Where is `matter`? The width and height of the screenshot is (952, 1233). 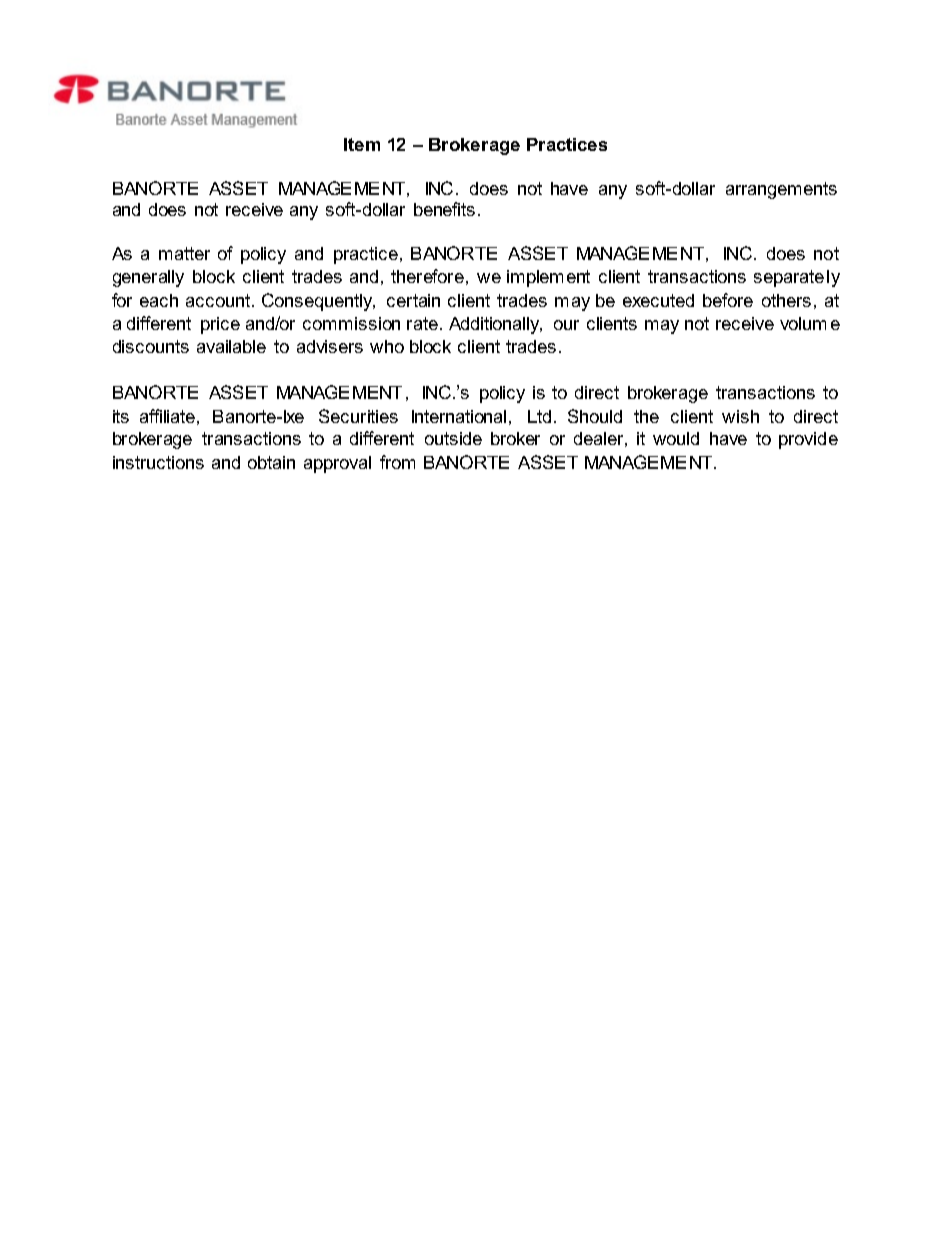 matter is located at coordinates (184, 253).
